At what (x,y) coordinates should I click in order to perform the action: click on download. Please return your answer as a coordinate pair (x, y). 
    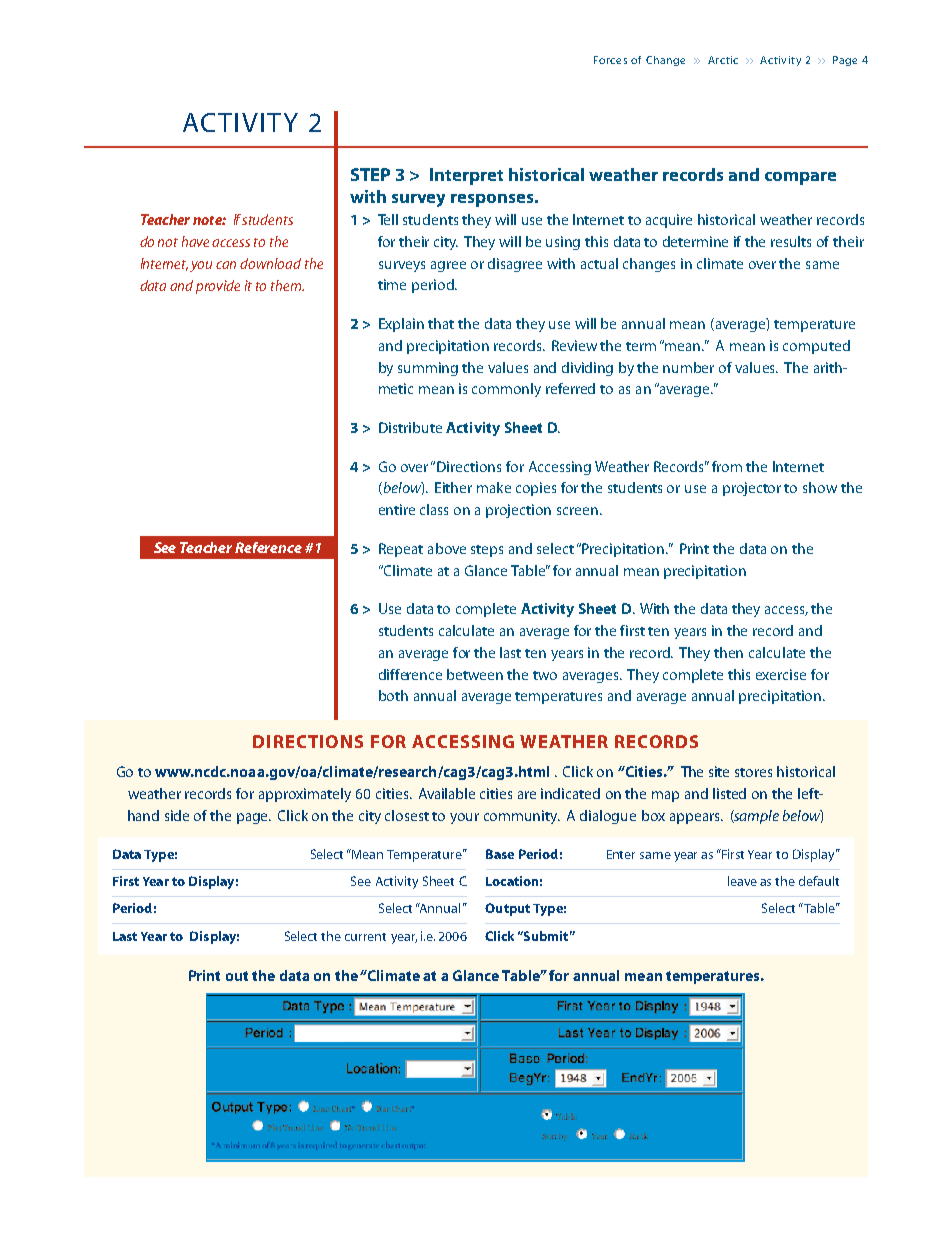
    Looking at the image, I should click on (270, 263).
